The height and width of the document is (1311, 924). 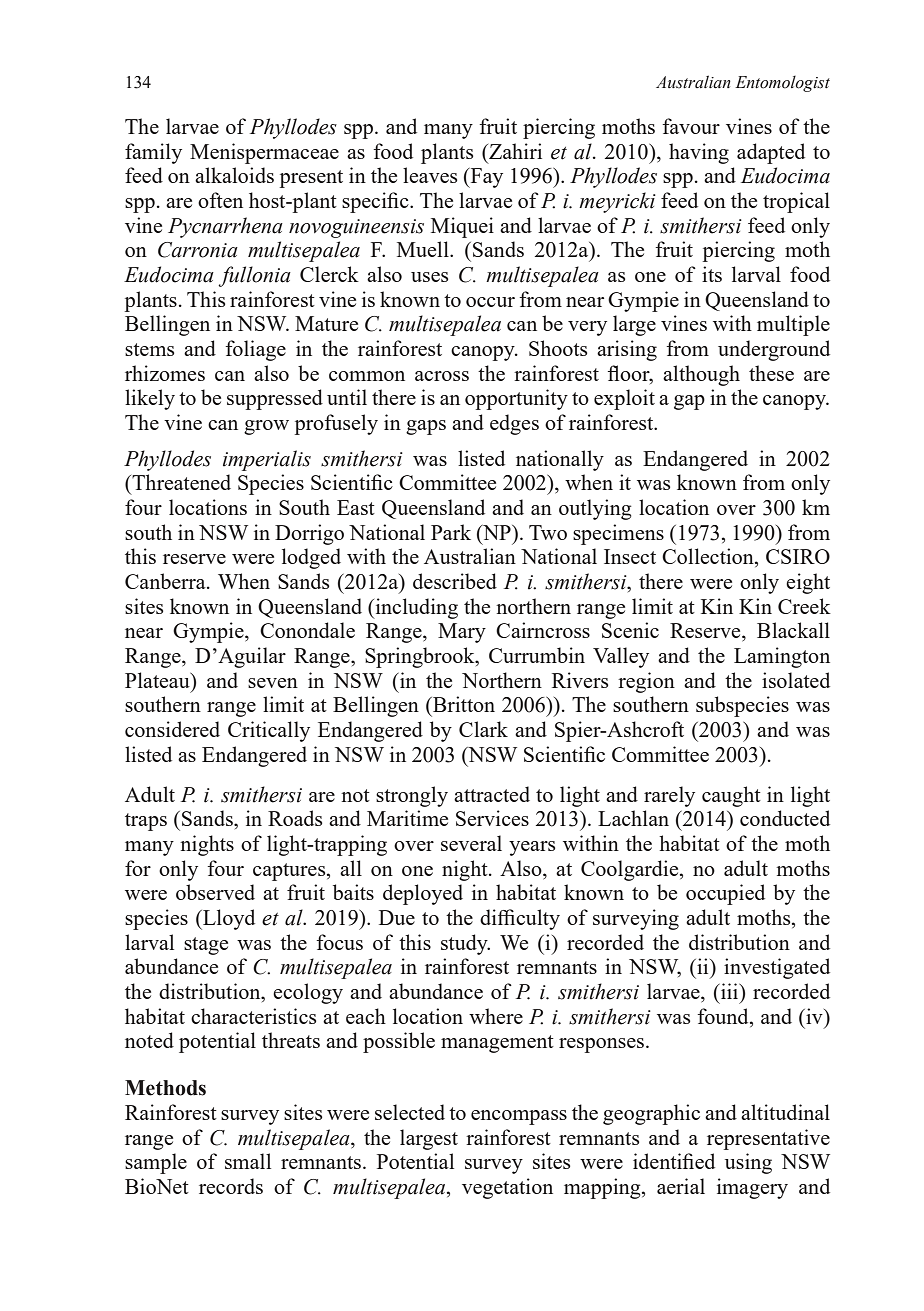 What do you see at coordinates (248, 1161) in the document?
I see `small` at bounding box center [248, 1161].
